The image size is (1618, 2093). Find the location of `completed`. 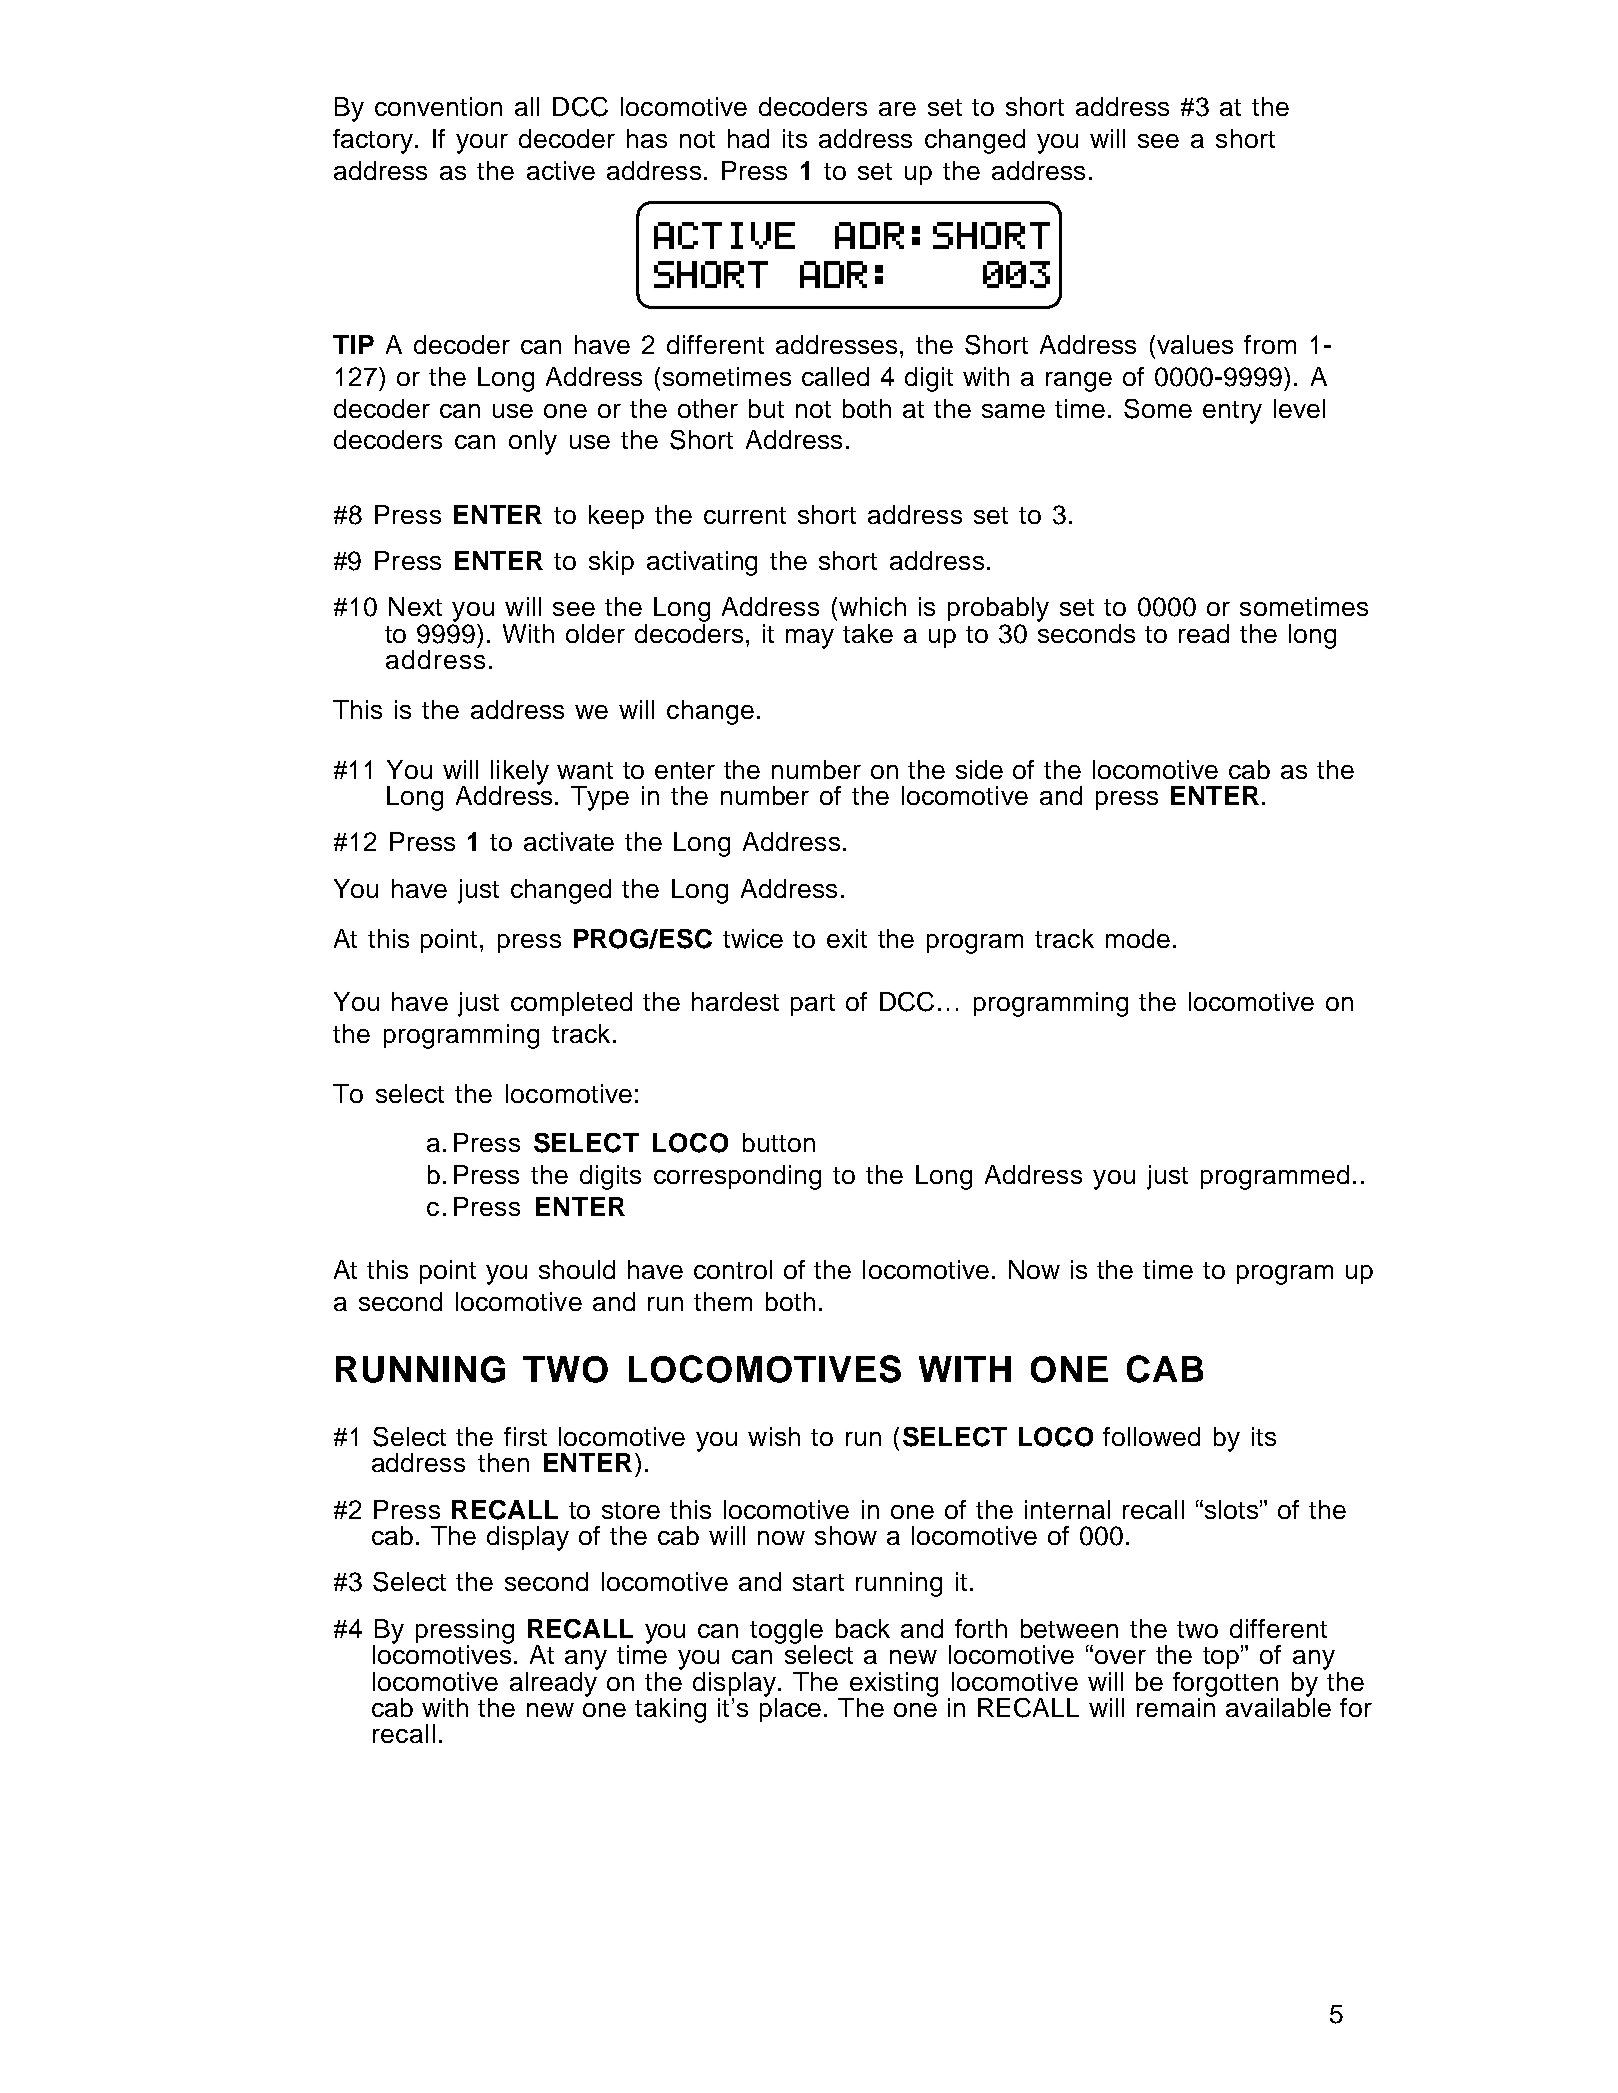

completed is located at coordinates (571, 1004).
